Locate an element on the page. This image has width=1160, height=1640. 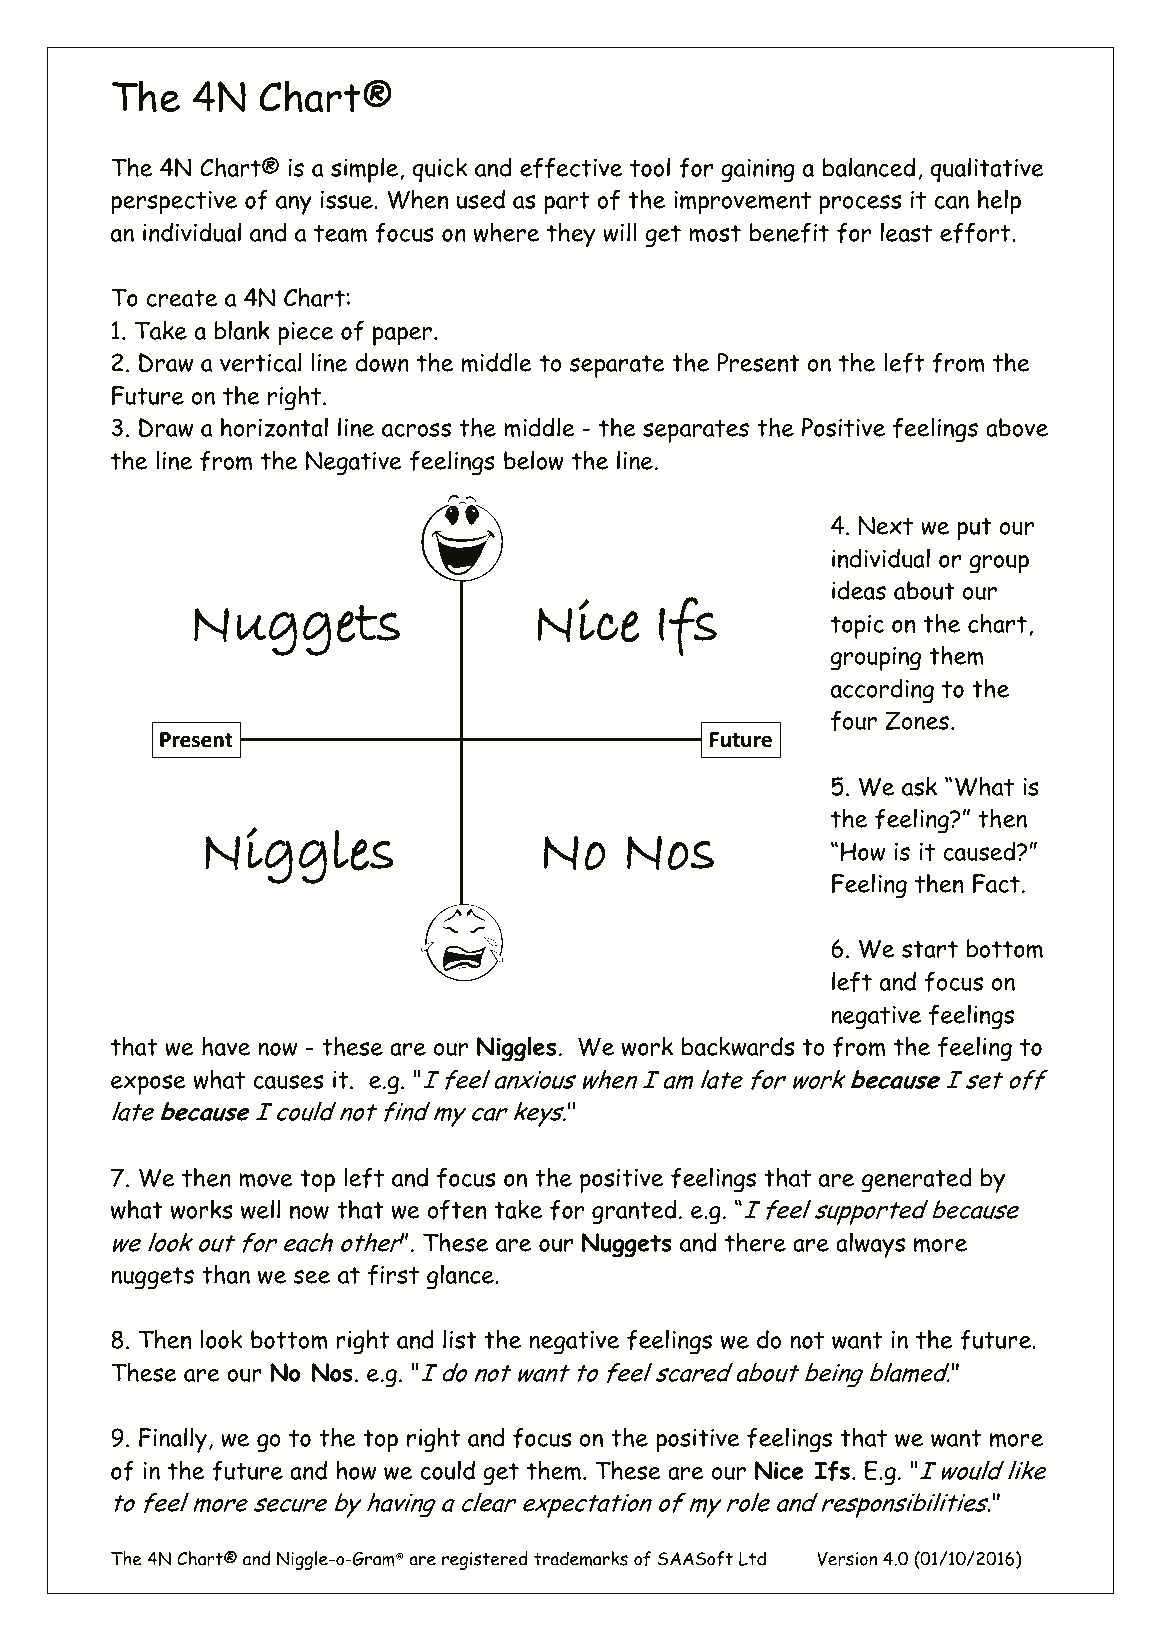
granted is located at coordinates (634, 1212).
